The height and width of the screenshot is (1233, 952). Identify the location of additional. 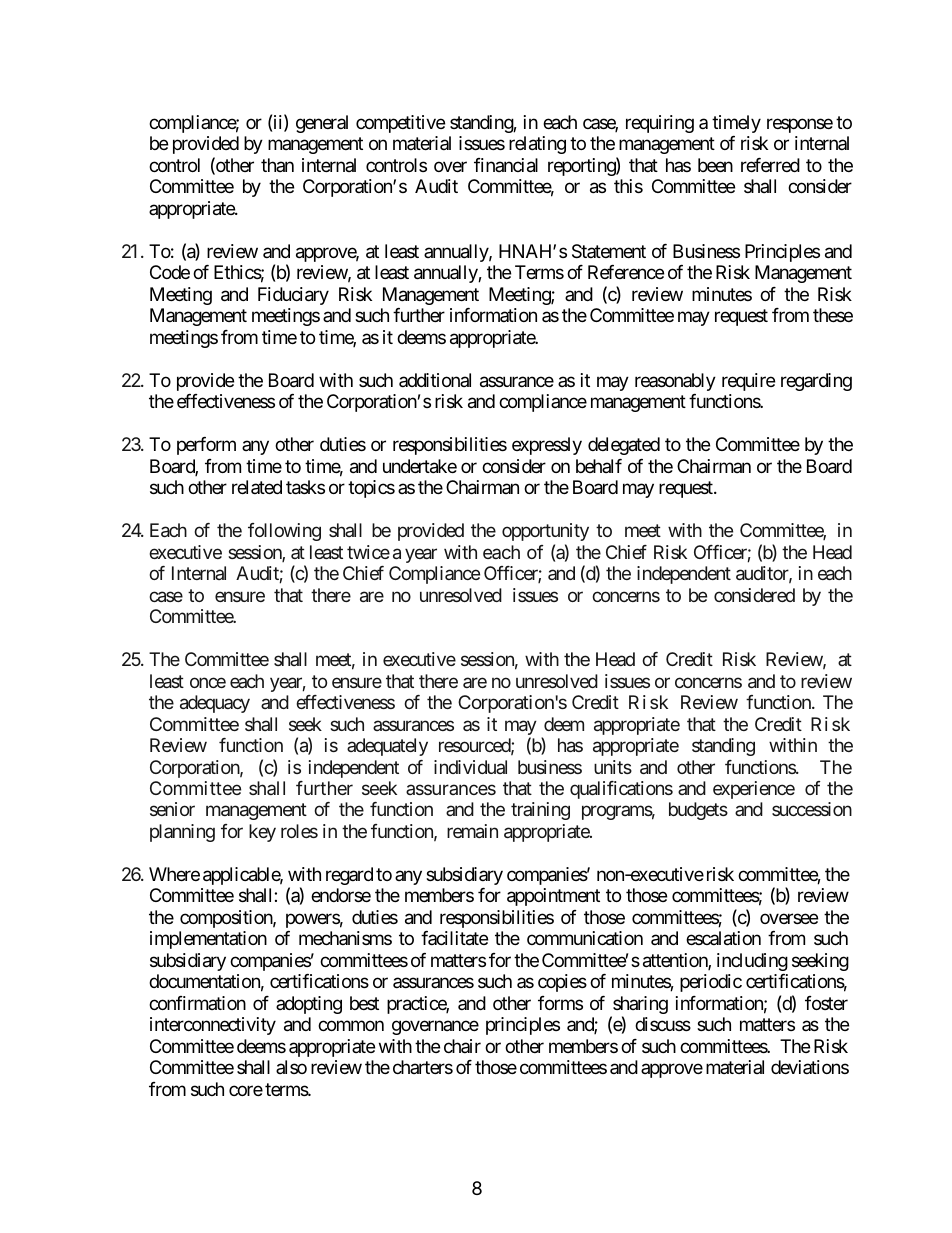
(435, 380).
